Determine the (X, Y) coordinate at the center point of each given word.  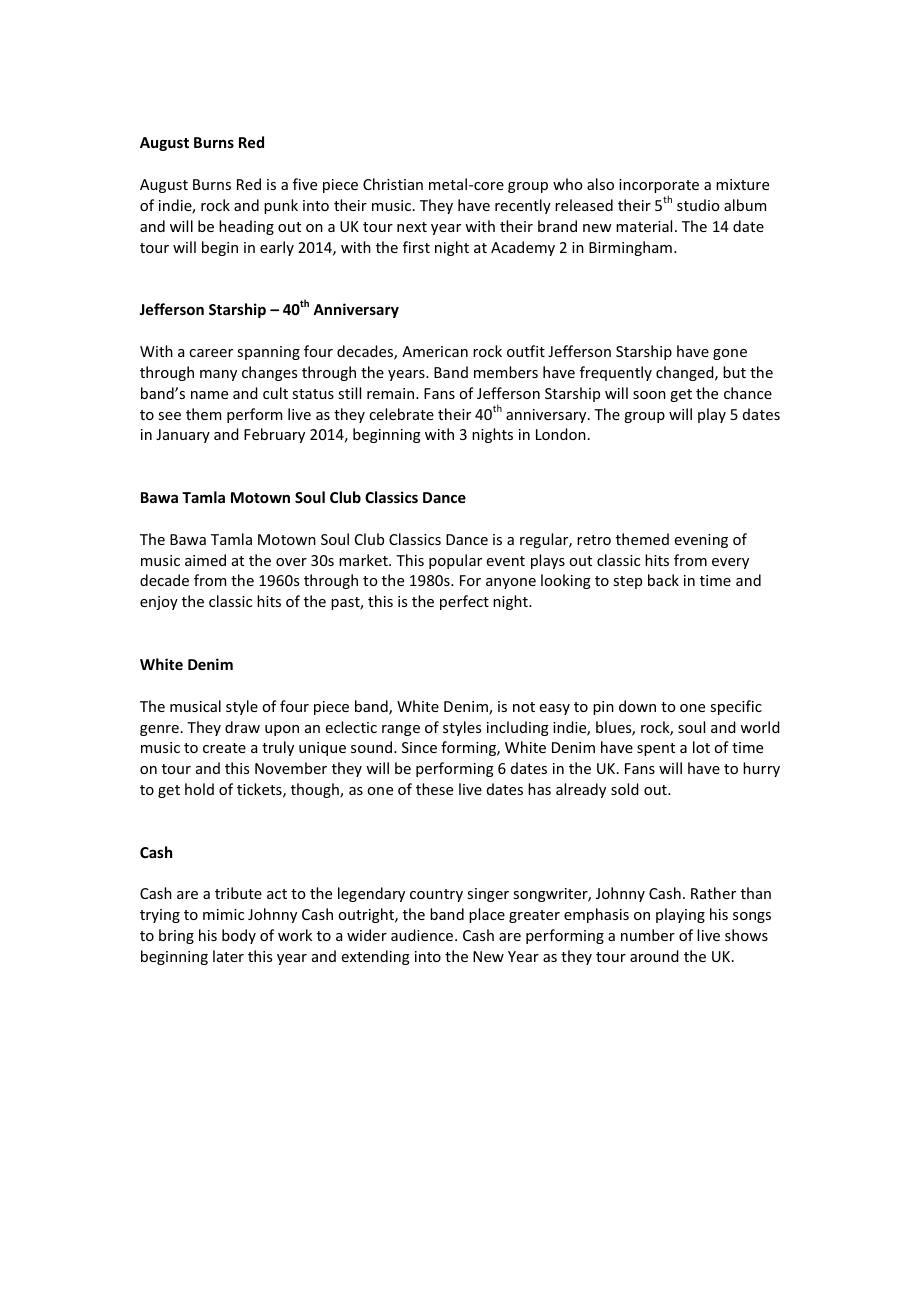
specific (736, 707)
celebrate (401, 414)
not (524, 707)
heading (246, 227)
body (239, 936)
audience (423, 935)
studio (698, 205)
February (274, 435)
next (412, 227)
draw (242, 727)
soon (649, 395)
